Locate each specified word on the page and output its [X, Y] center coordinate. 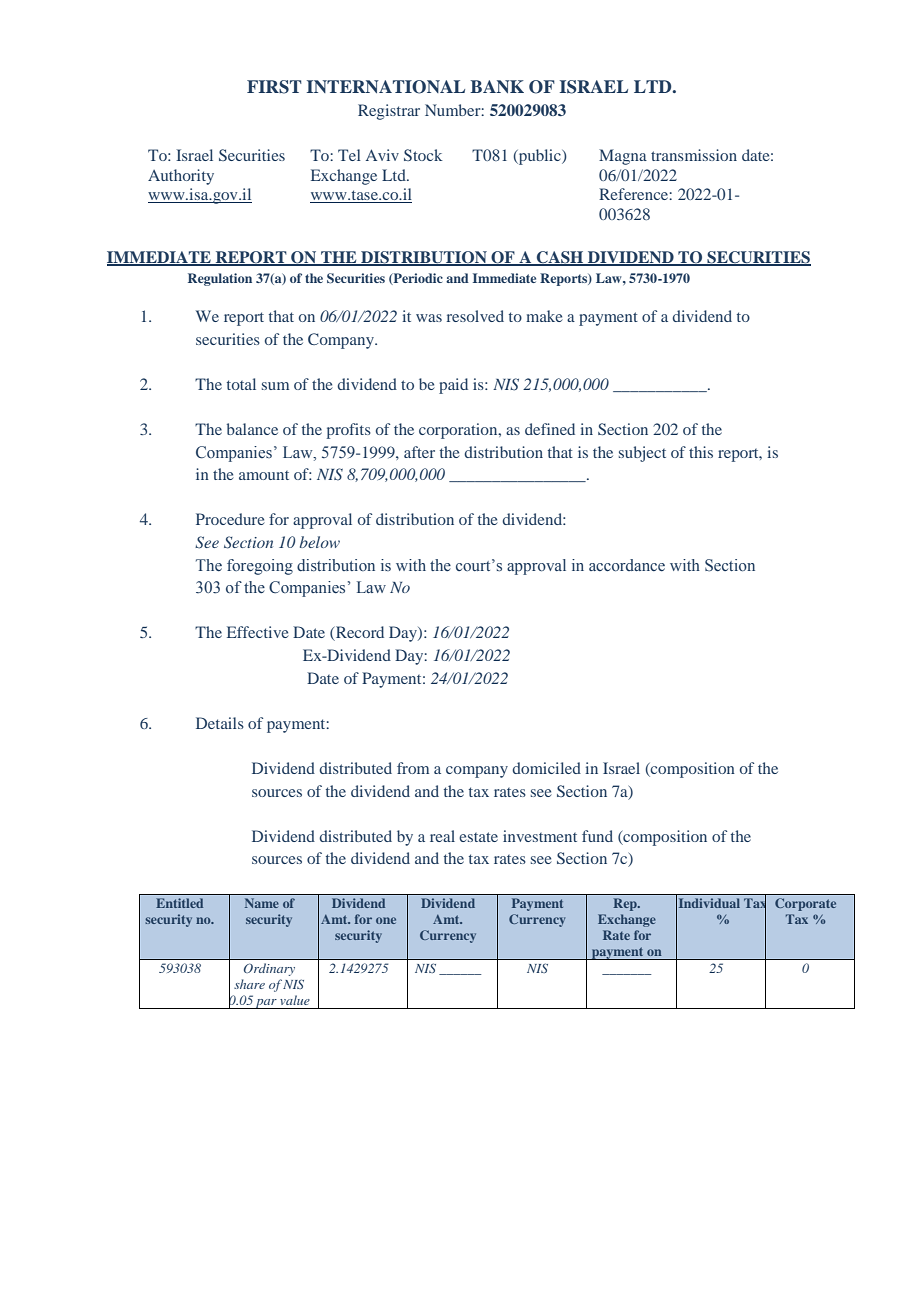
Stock [423, 155]
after [419, 452]
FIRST [274, 87]
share [249, 984]
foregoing [260, 567]
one [386, 920]
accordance [627, 565]
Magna [623, 157]
